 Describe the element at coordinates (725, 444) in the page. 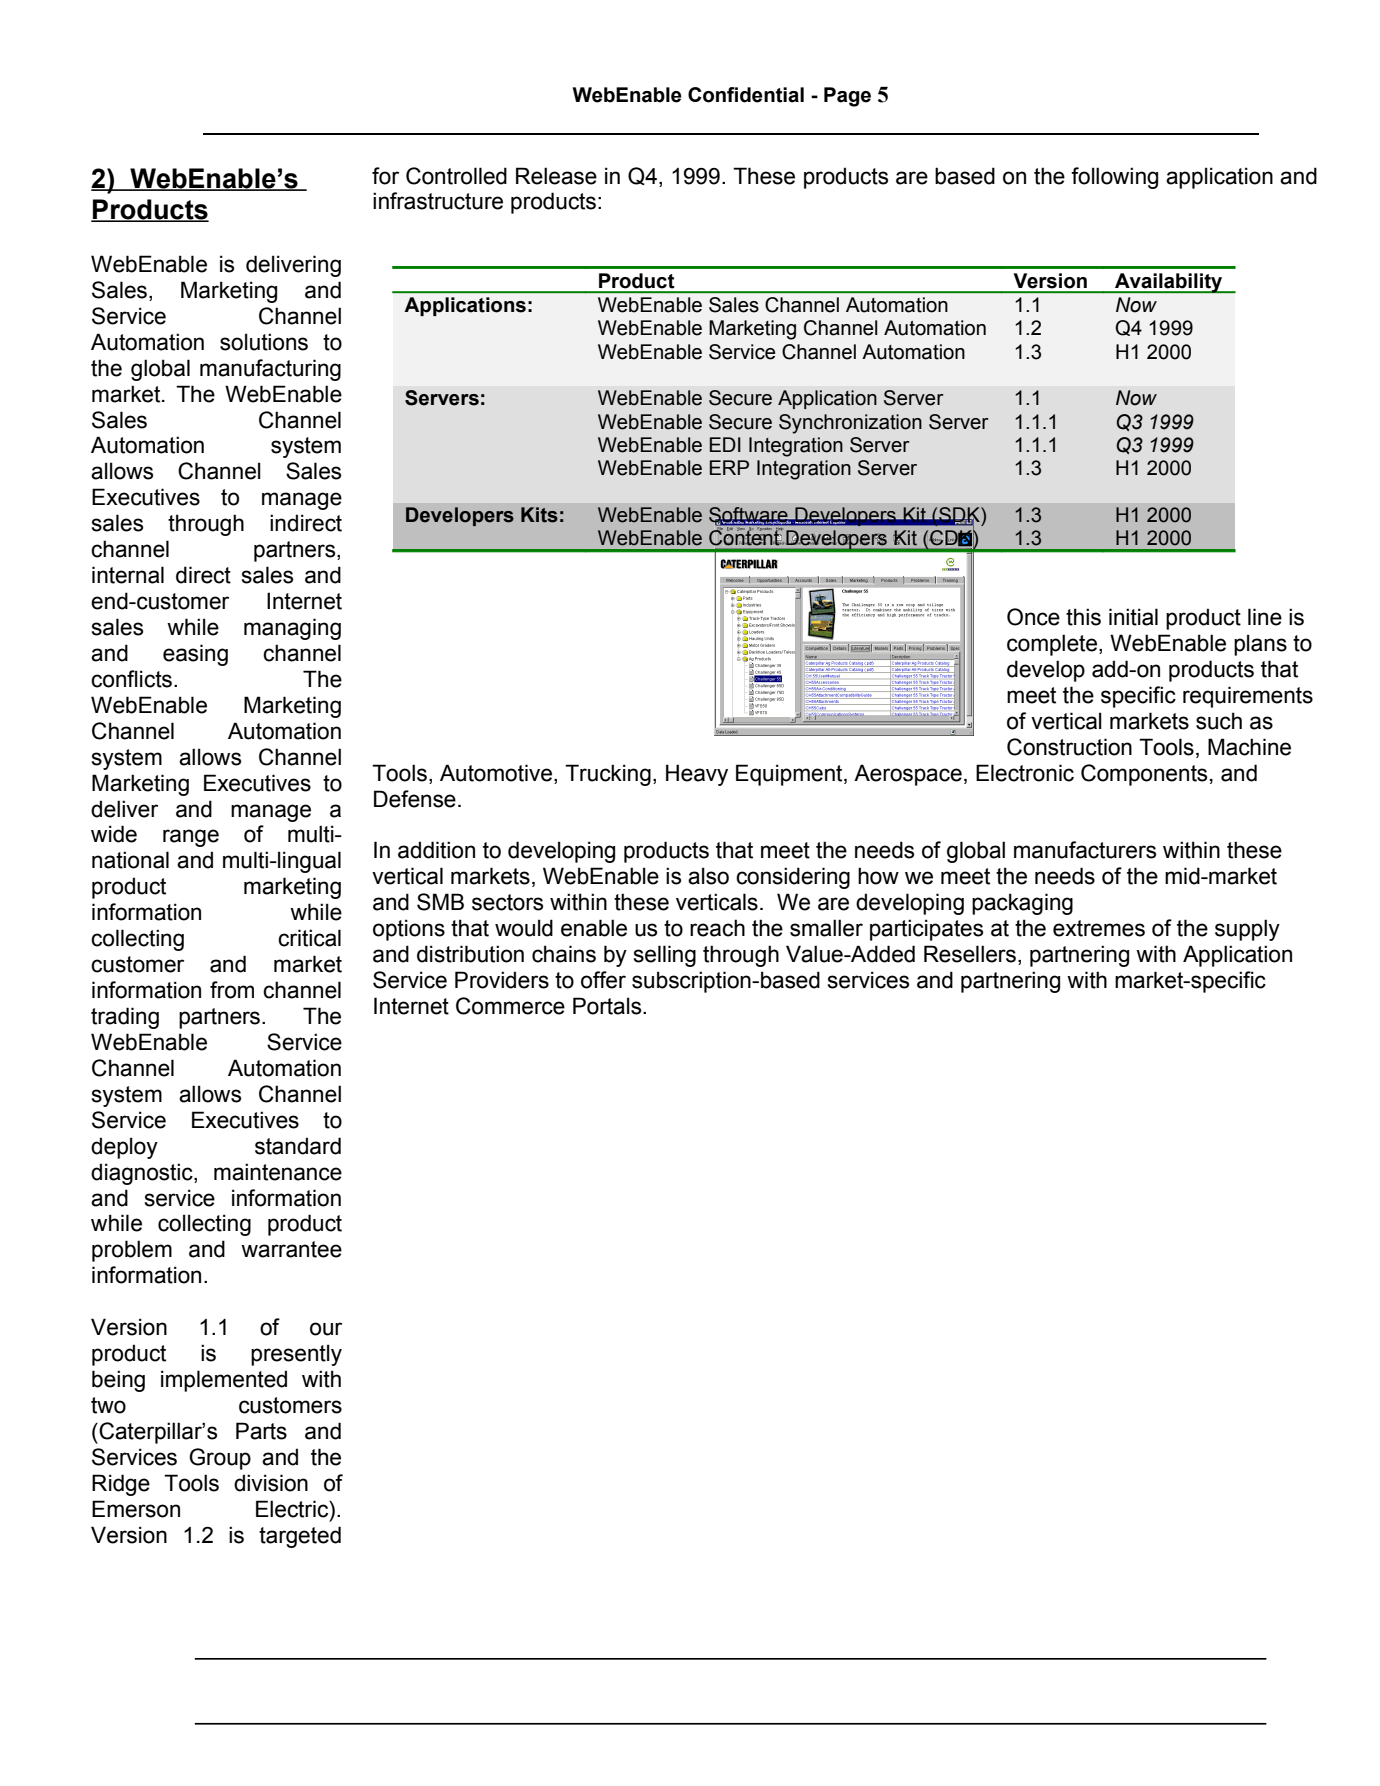

I see `EDI` at that location.
